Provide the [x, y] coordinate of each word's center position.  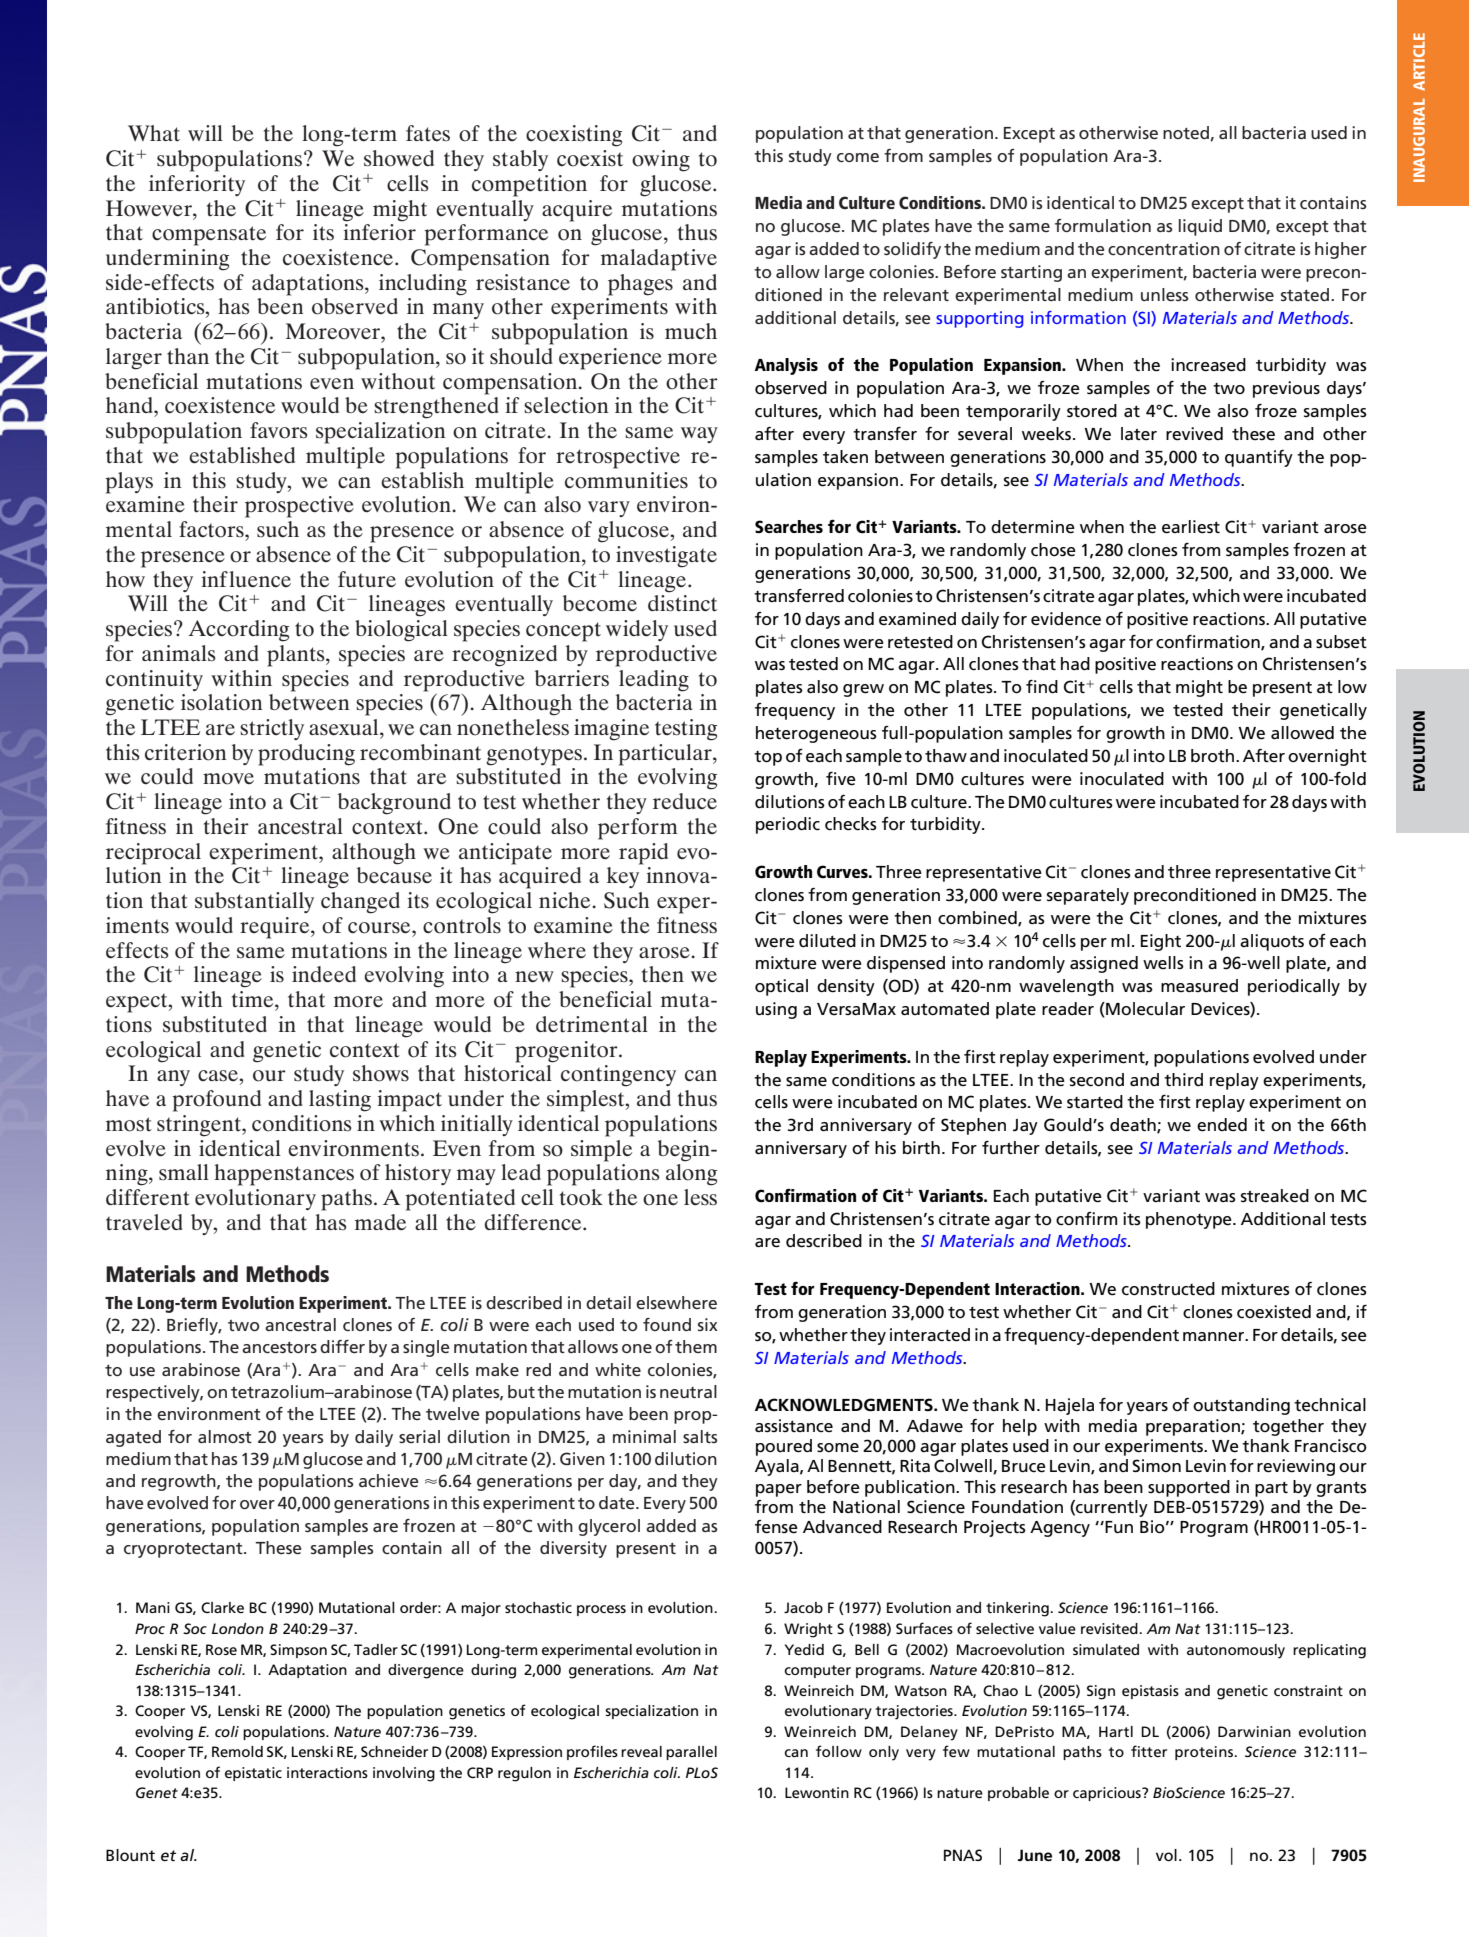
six [708, 1324]
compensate [209, 236]
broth [1212, 756]
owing [661, 161]
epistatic [253, 1774]
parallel [691, 1753]
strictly [272, 729]
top [768, 758]
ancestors [279, 1347]
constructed [1168, 1289]
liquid [1200, 227]
